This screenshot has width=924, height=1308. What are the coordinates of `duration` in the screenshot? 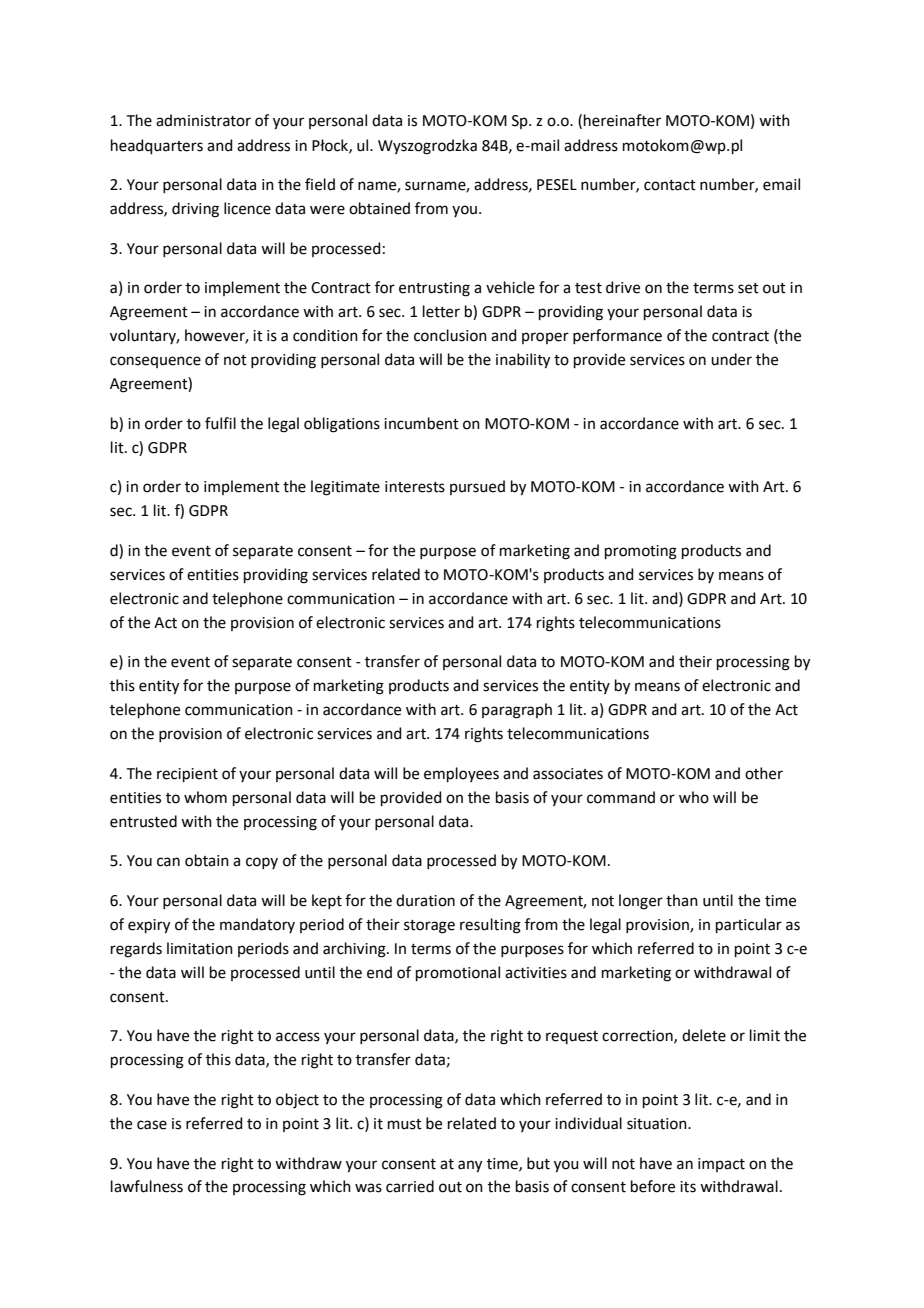 It's located at (425, 900).
